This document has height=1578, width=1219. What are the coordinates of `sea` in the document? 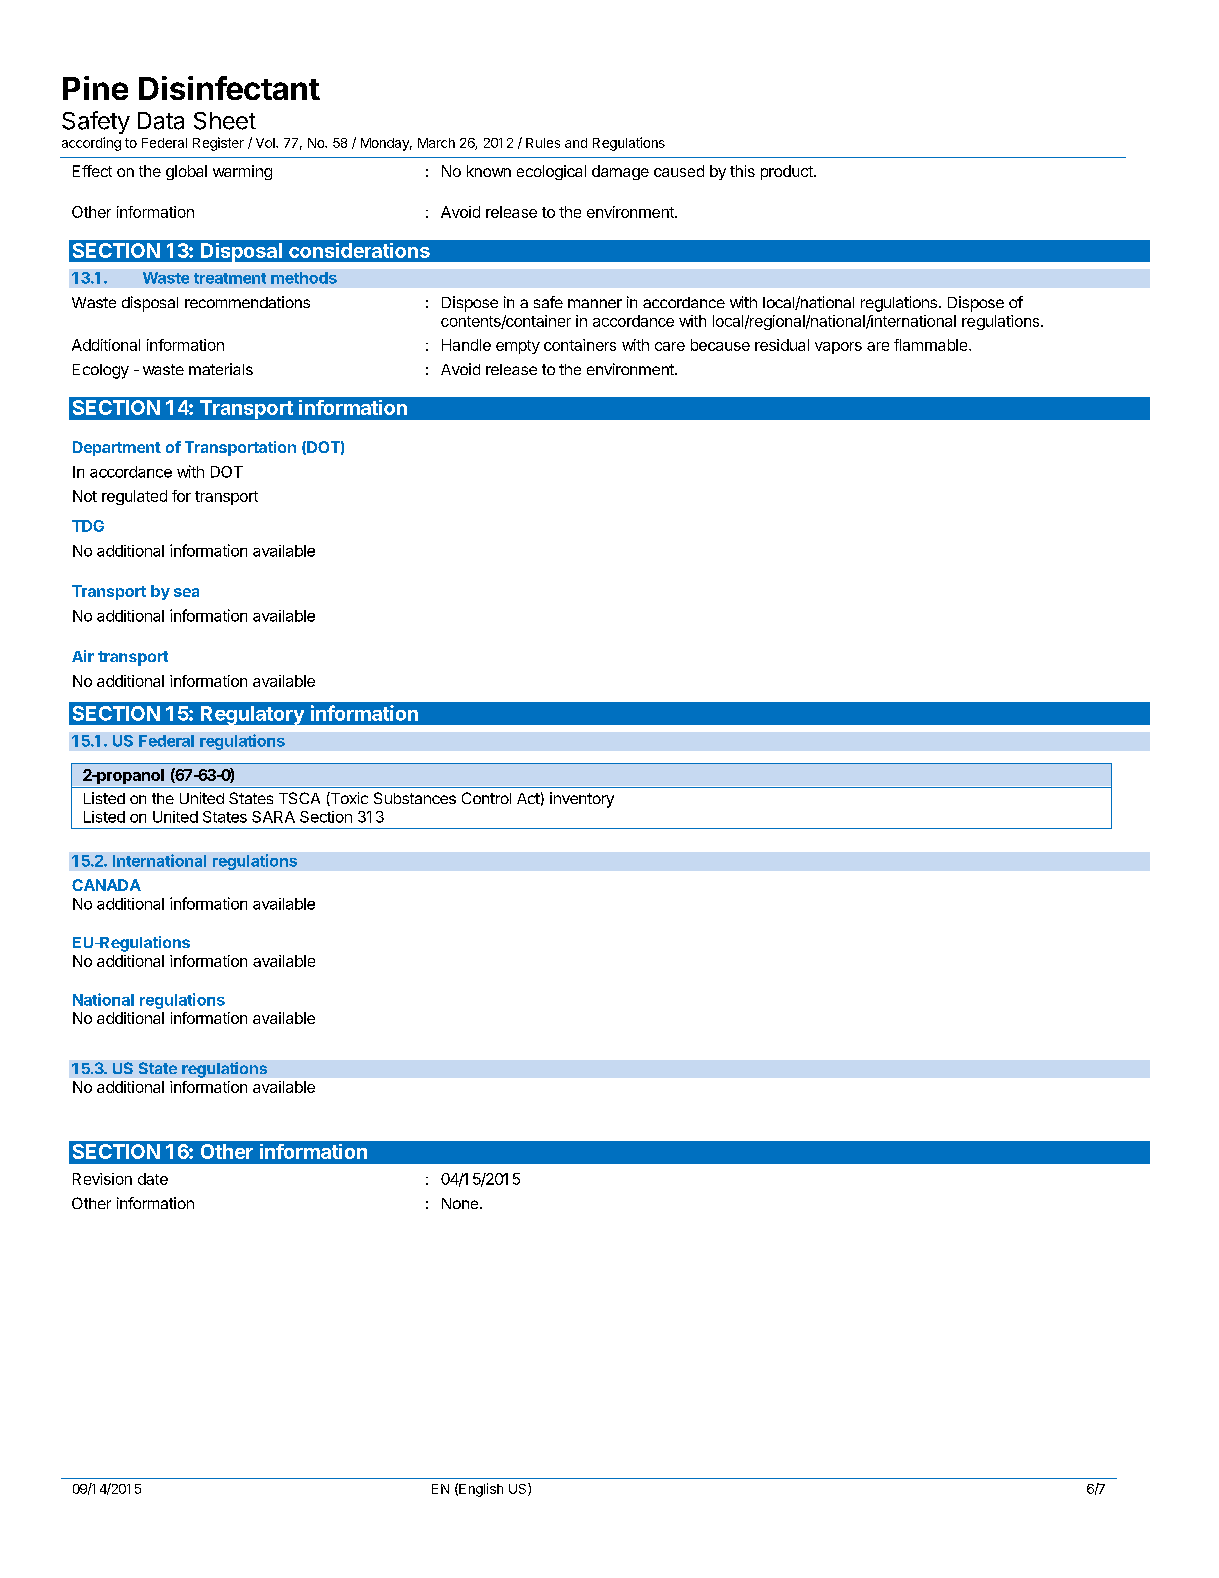 It's located at (186, 592).
